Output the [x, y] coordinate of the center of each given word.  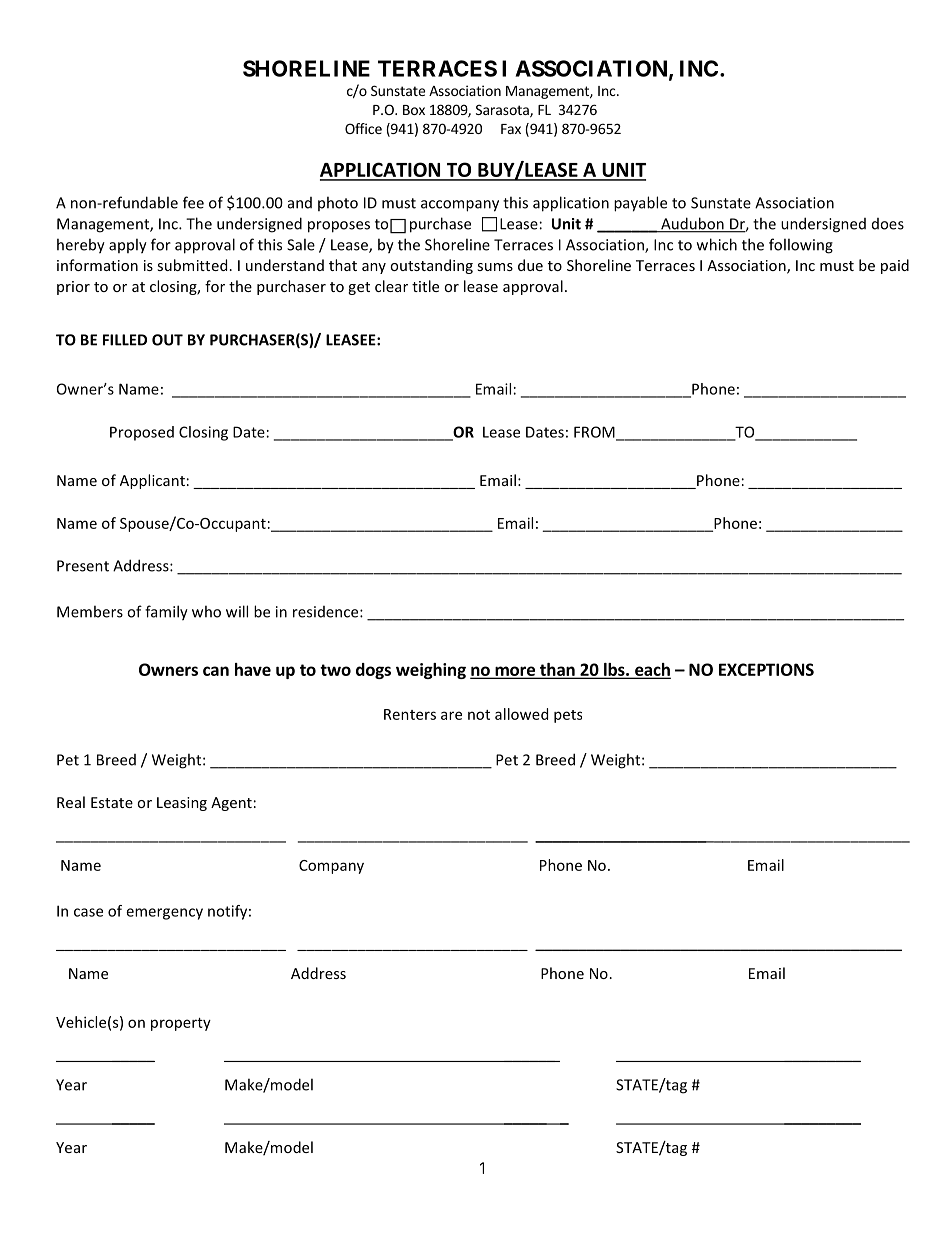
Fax [511, 129]
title [425, 286]
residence [327, 612]
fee [193, 202]
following [801, 246]
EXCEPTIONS [766, 669]
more [515, 672]
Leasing [182, 804]
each [652, 670]
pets [568, 716]
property [181, 1024]
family [166, 613]
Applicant [152, 481]
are [451, 715]
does [888, 224]
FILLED [125, 340]
